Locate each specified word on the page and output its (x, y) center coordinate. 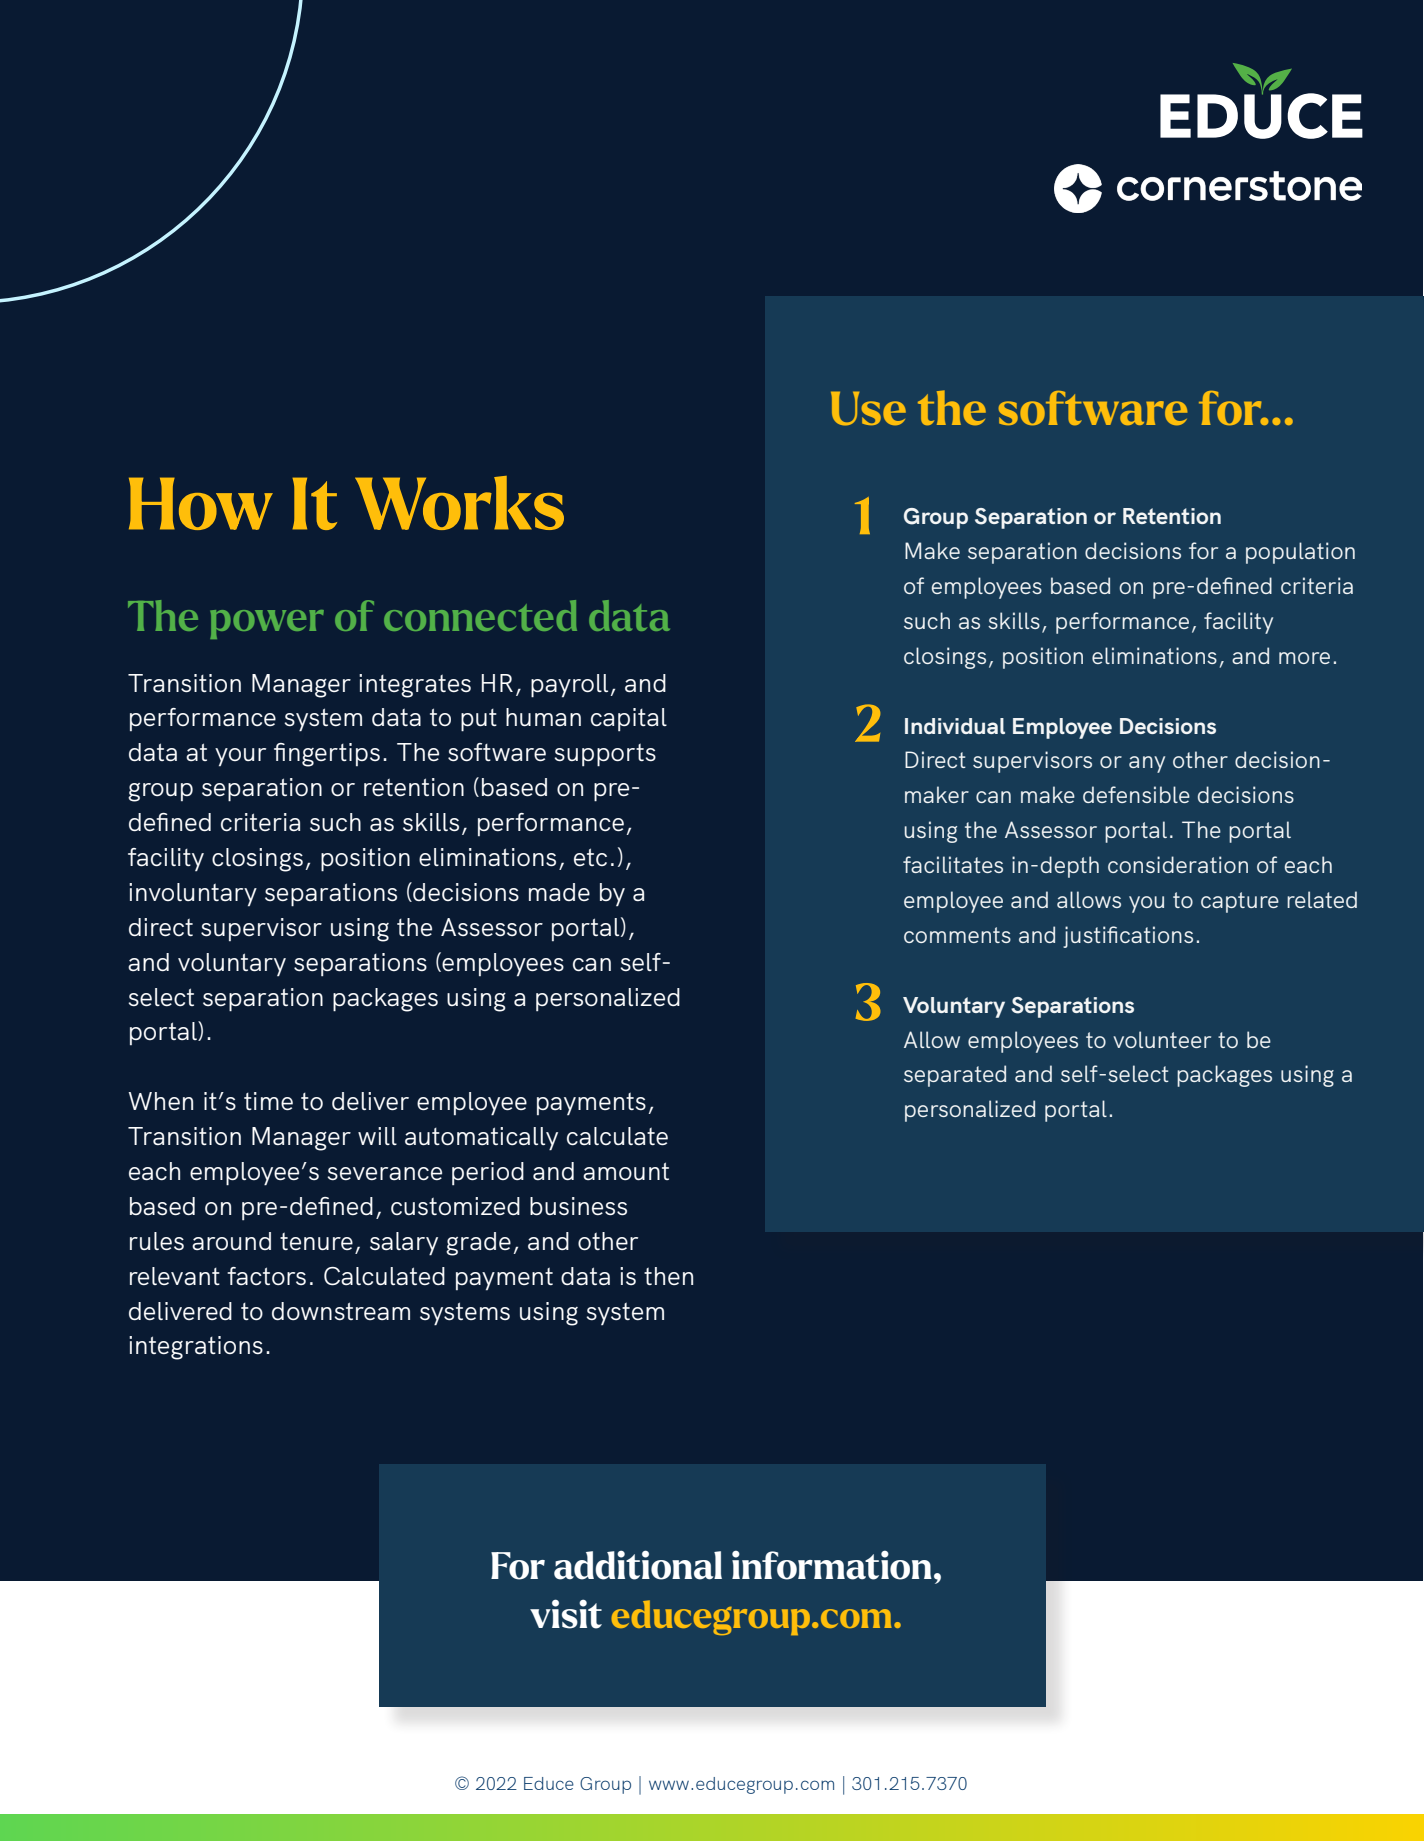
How (201, 503)
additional (638, 1565)
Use (868, 408)
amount (626, 1171)
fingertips (327, 755)
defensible (1136, 794)
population (1300, 553)
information (832, 1565)
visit (566, 1614)
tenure (316, 1241)
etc (590, 857)
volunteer (1162, 1039)
